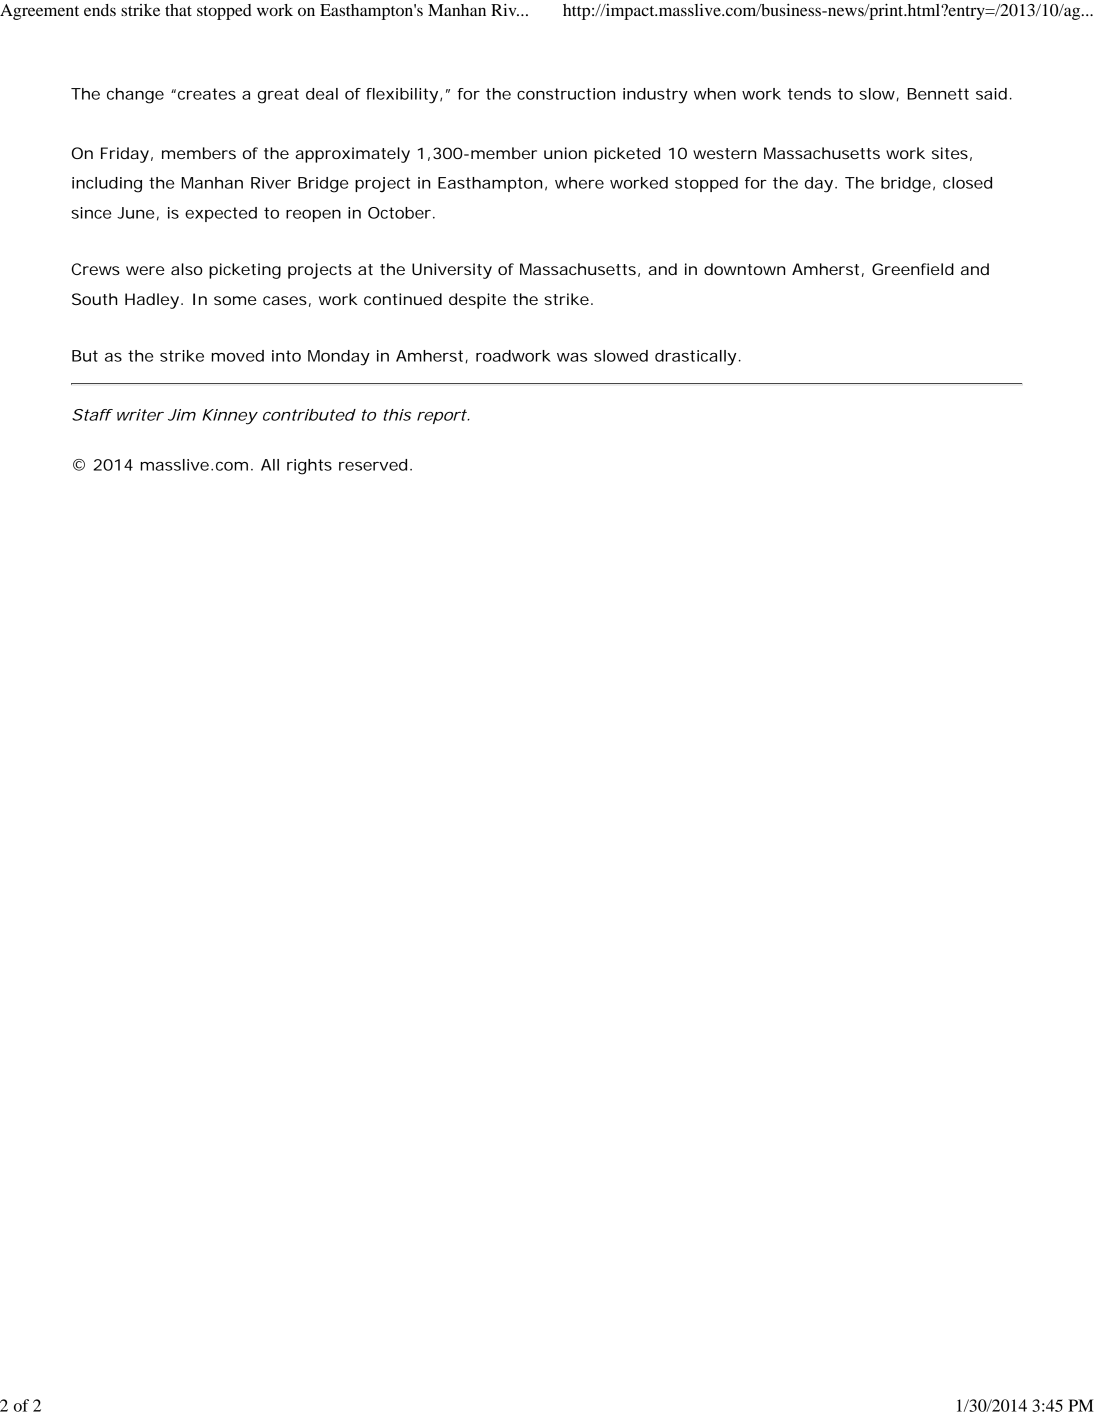 The height and width of the page is (1416, 1094). I want to click on Greenfield, so click(913, 269).
